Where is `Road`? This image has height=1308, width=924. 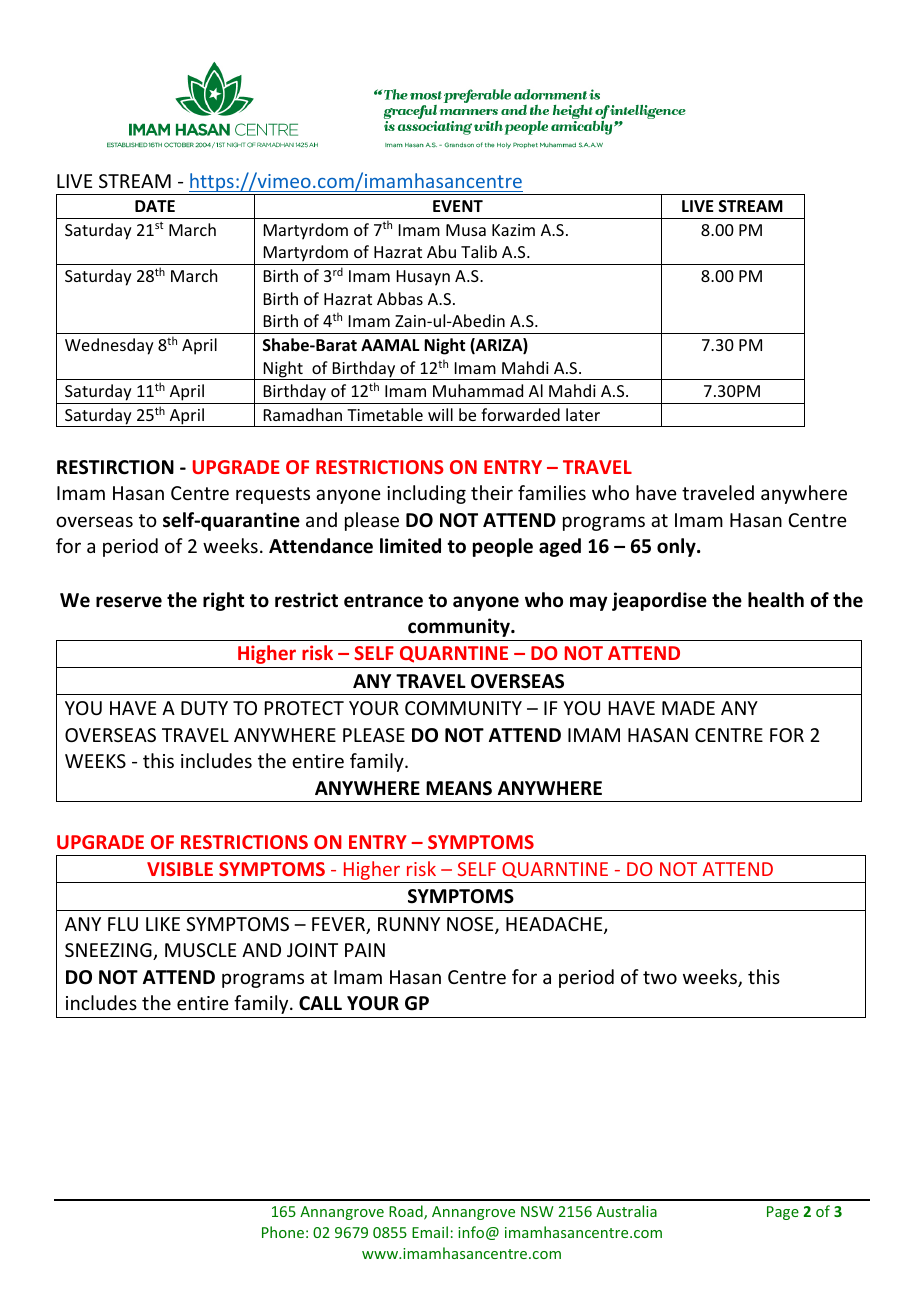
Road is located at coordinates (407, 1212).
